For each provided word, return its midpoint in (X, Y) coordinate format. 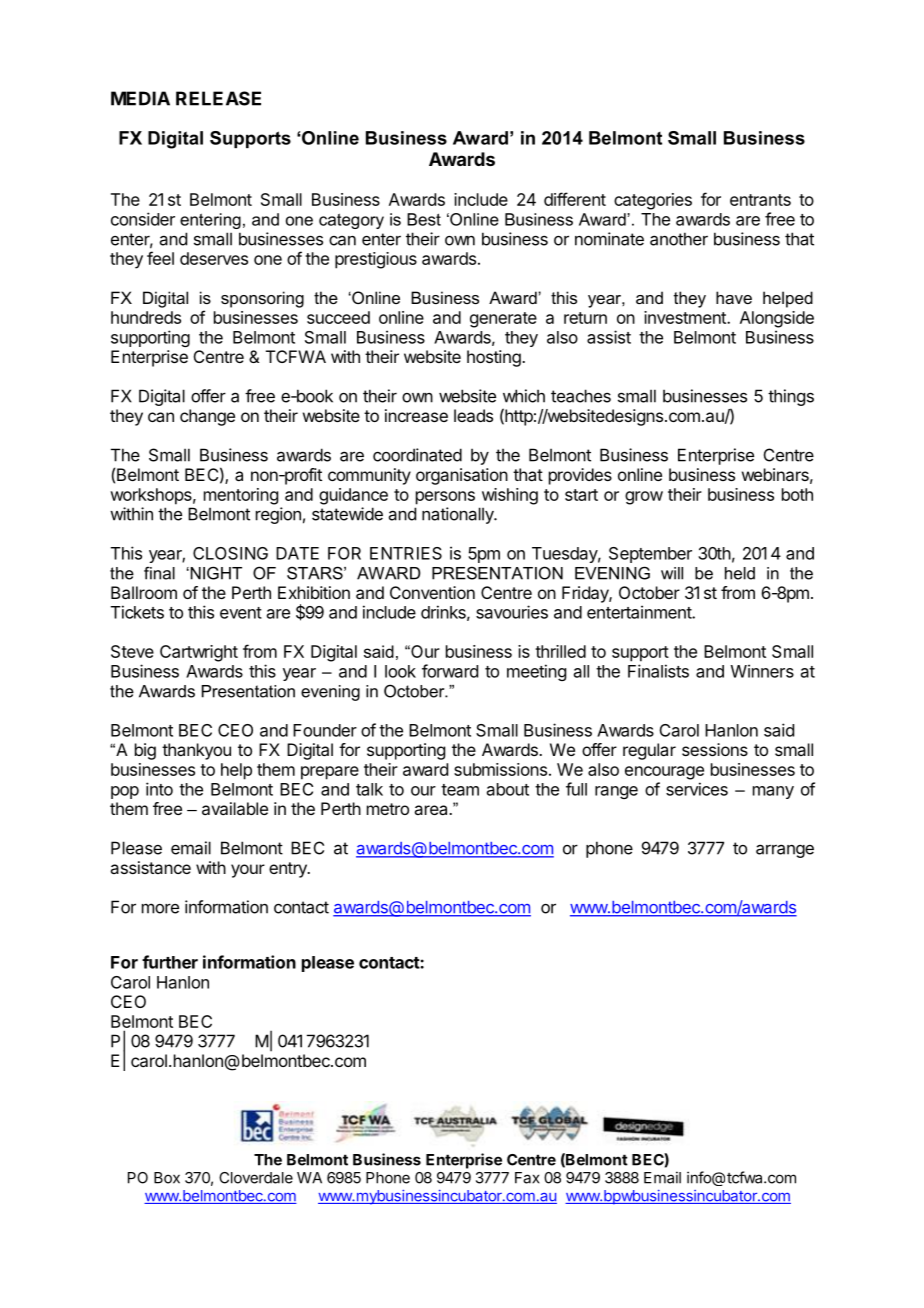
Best (424, 219)
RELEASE (218, 98)
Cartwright (199, 653)
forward (450, 671)
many (773, 792)
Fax (527, 1178)
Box (167, 1178)
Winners (762, 671)
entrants (760, 200)
